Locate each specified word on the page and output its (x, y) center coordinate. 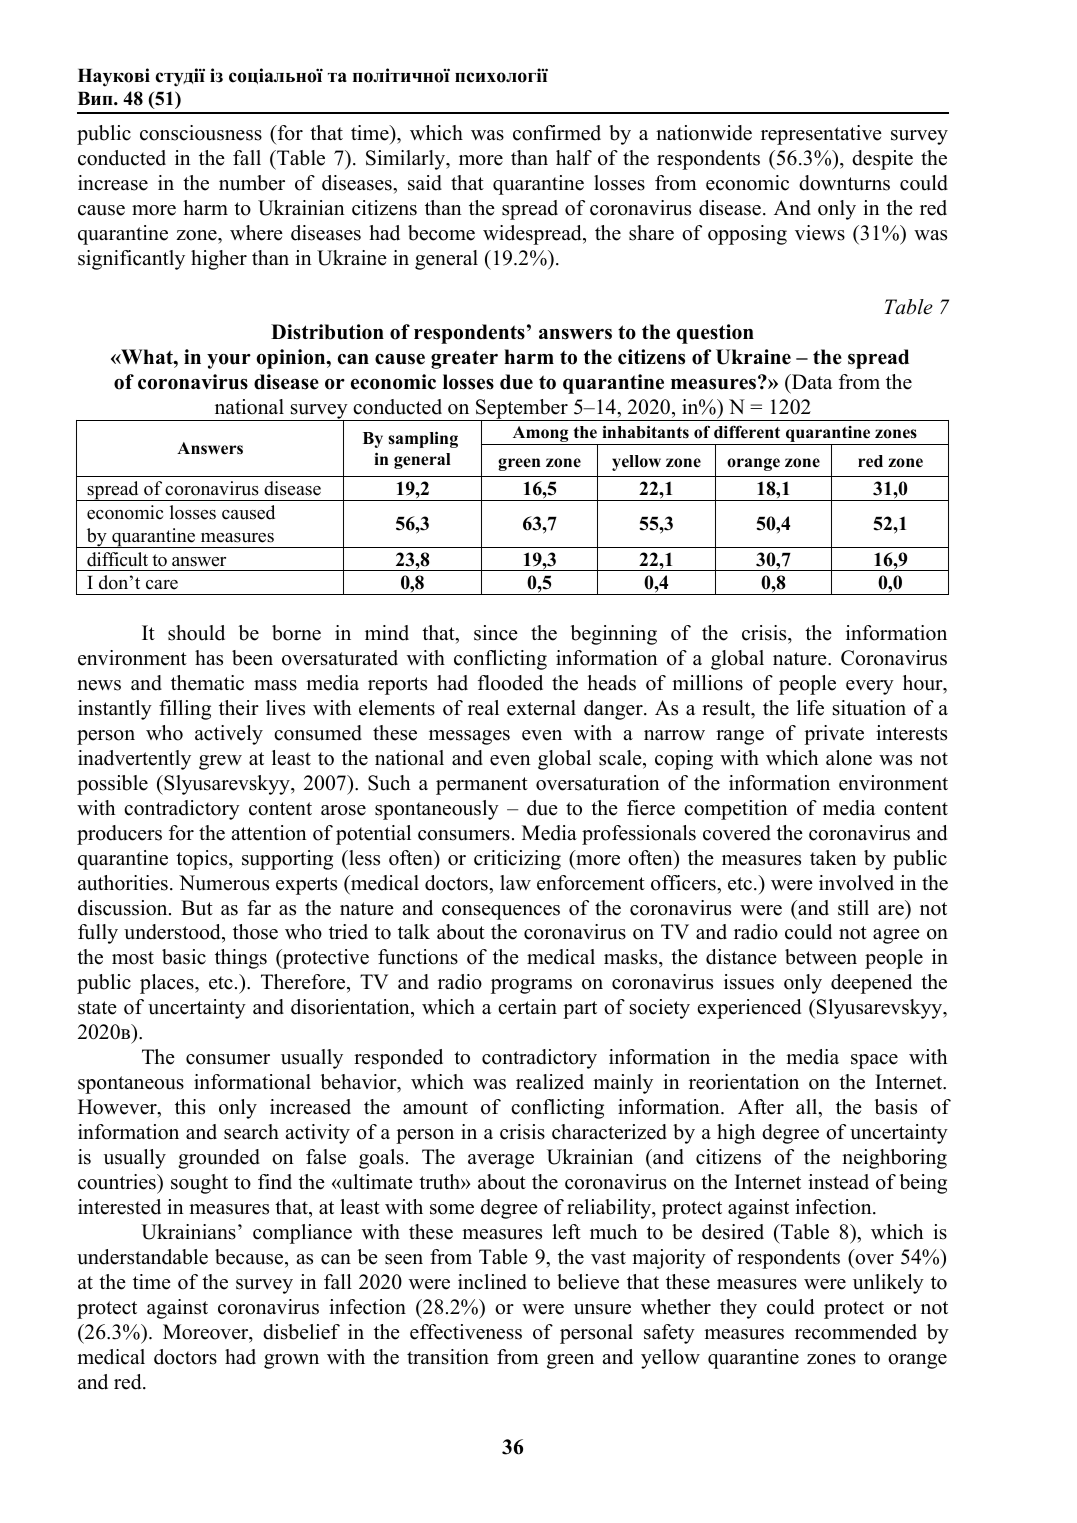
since (496, 633)
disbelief (301, 1332)
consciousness (201, 133)
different (747, 432)
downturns (844, 183)
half (574, 157)
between (821, 957)
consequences (501, 912)
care (162, 585)
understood (173, 933)
